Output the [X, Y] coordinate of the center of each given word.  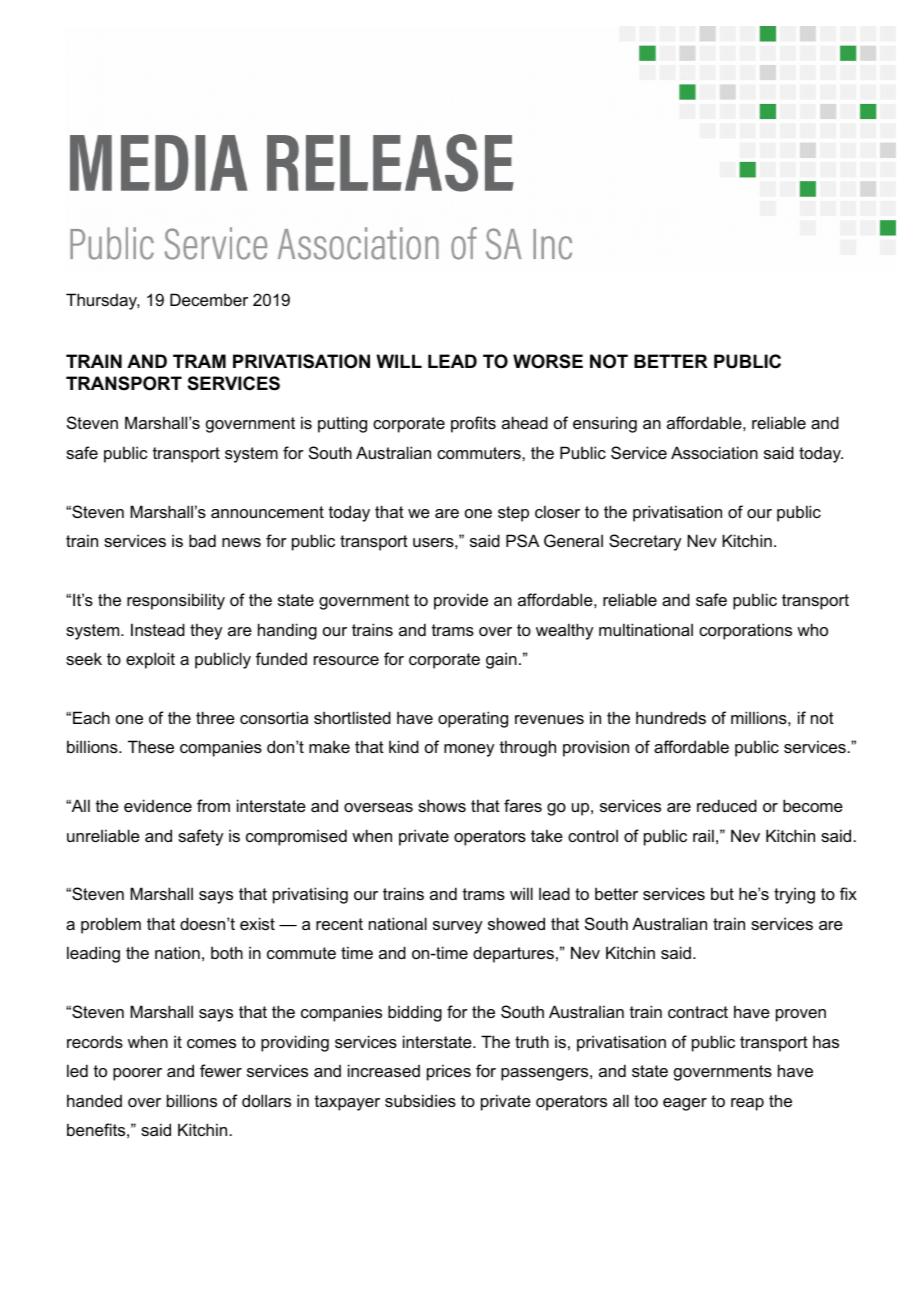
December [209, 299]
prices [449, 1072]
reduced [727, 805]
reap [747, 1104]
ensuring [605, 424]
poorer [137, 1074]
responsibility [176, 601]
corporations [745, 631]
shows [442, 805]
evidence [158, 805]
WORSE [548, 361]
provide [461, 601]
